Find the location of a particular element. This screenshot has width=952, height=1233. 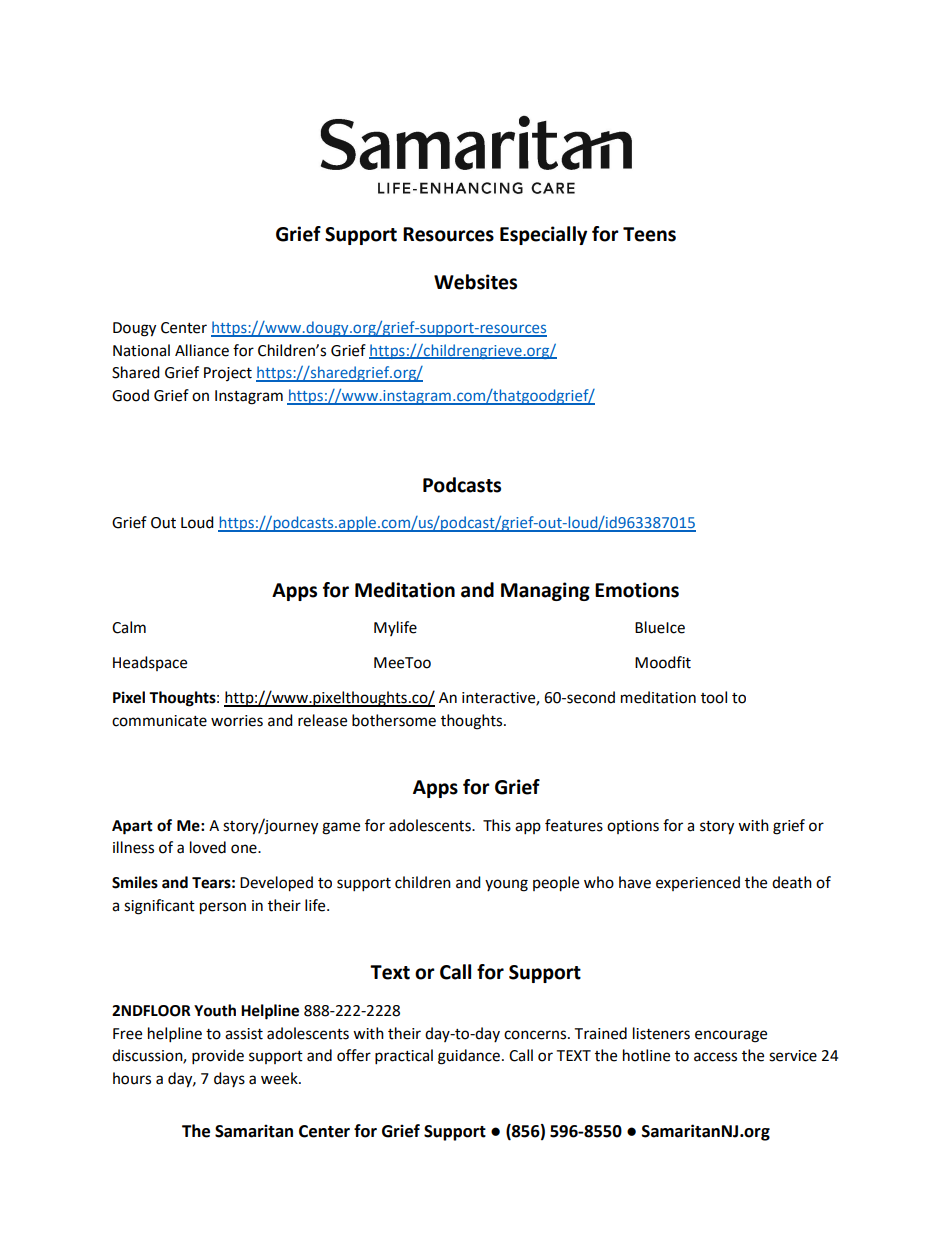

Teens is located at coordinates (649, 234).
